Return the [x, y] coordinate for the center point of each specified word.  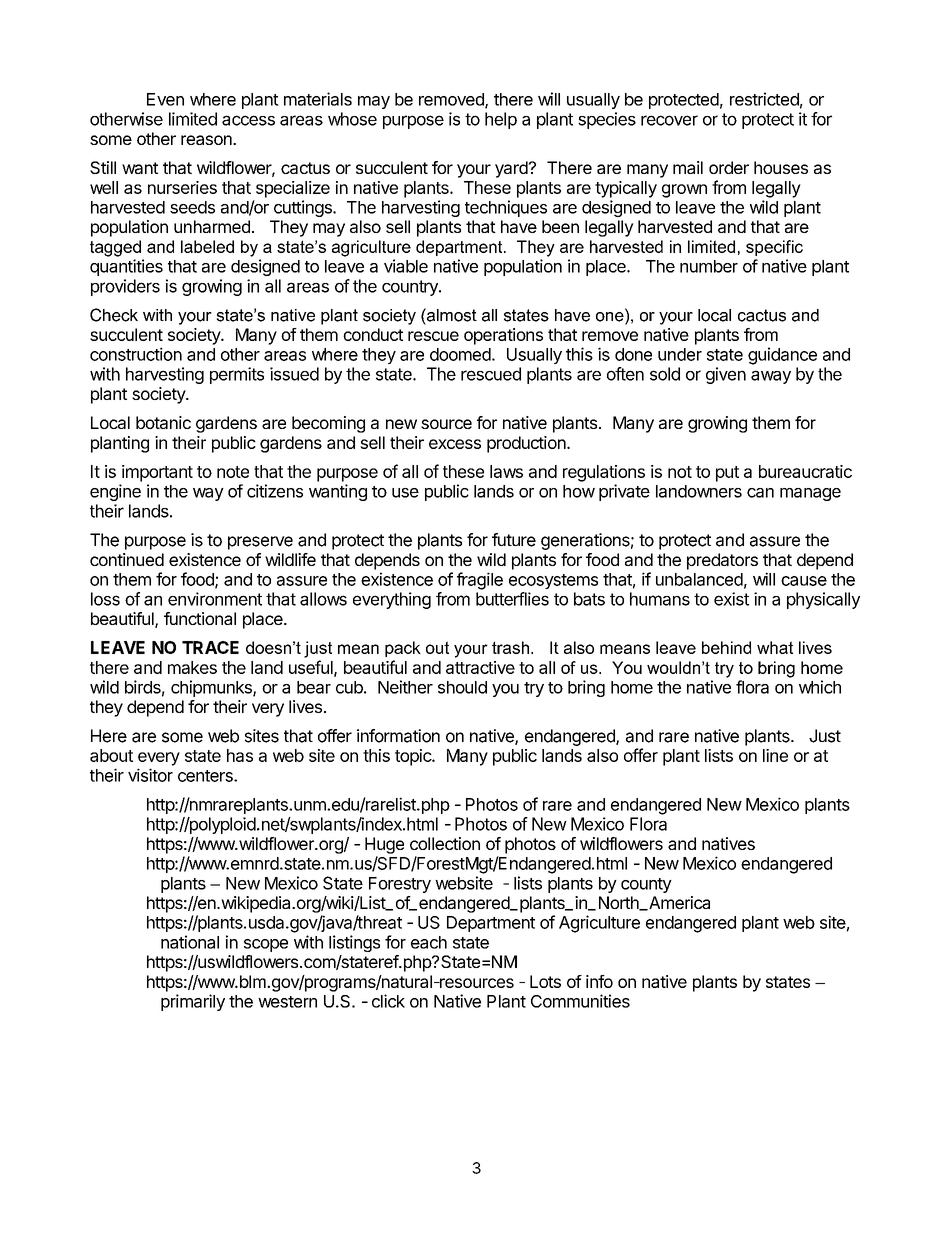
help [501, 120]
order [729, 167]
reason [207, 140]
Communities [580, 1001]
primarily [193, 1002]
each [429, 942]
